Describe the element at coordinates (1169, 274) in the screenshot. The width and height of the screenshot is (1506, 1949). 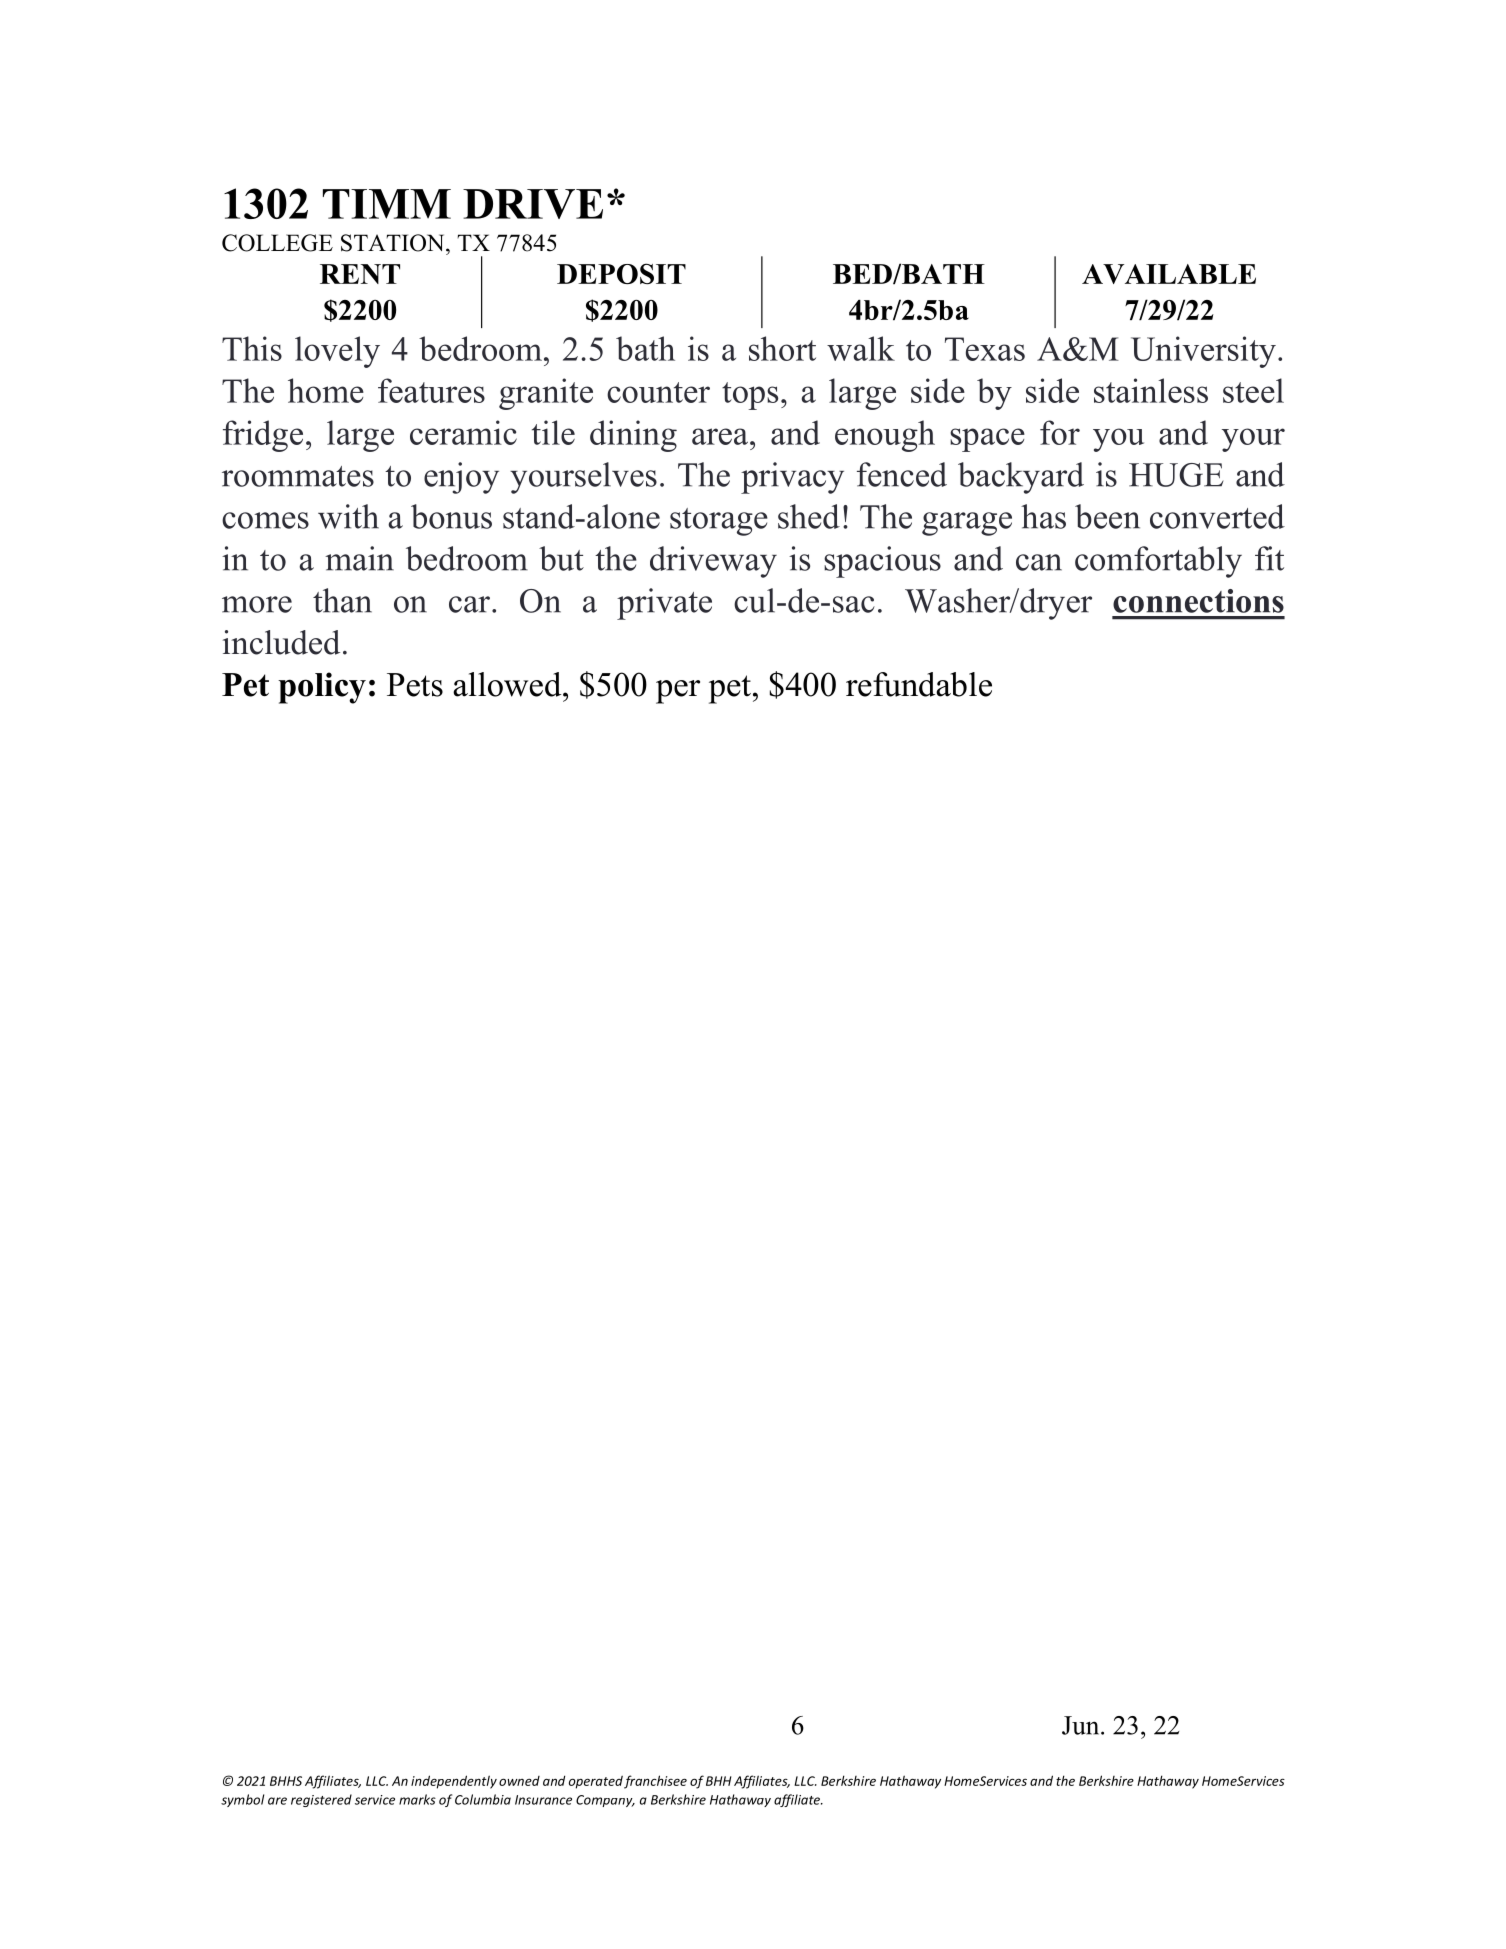
I see `AVAILABLE` at that location.
